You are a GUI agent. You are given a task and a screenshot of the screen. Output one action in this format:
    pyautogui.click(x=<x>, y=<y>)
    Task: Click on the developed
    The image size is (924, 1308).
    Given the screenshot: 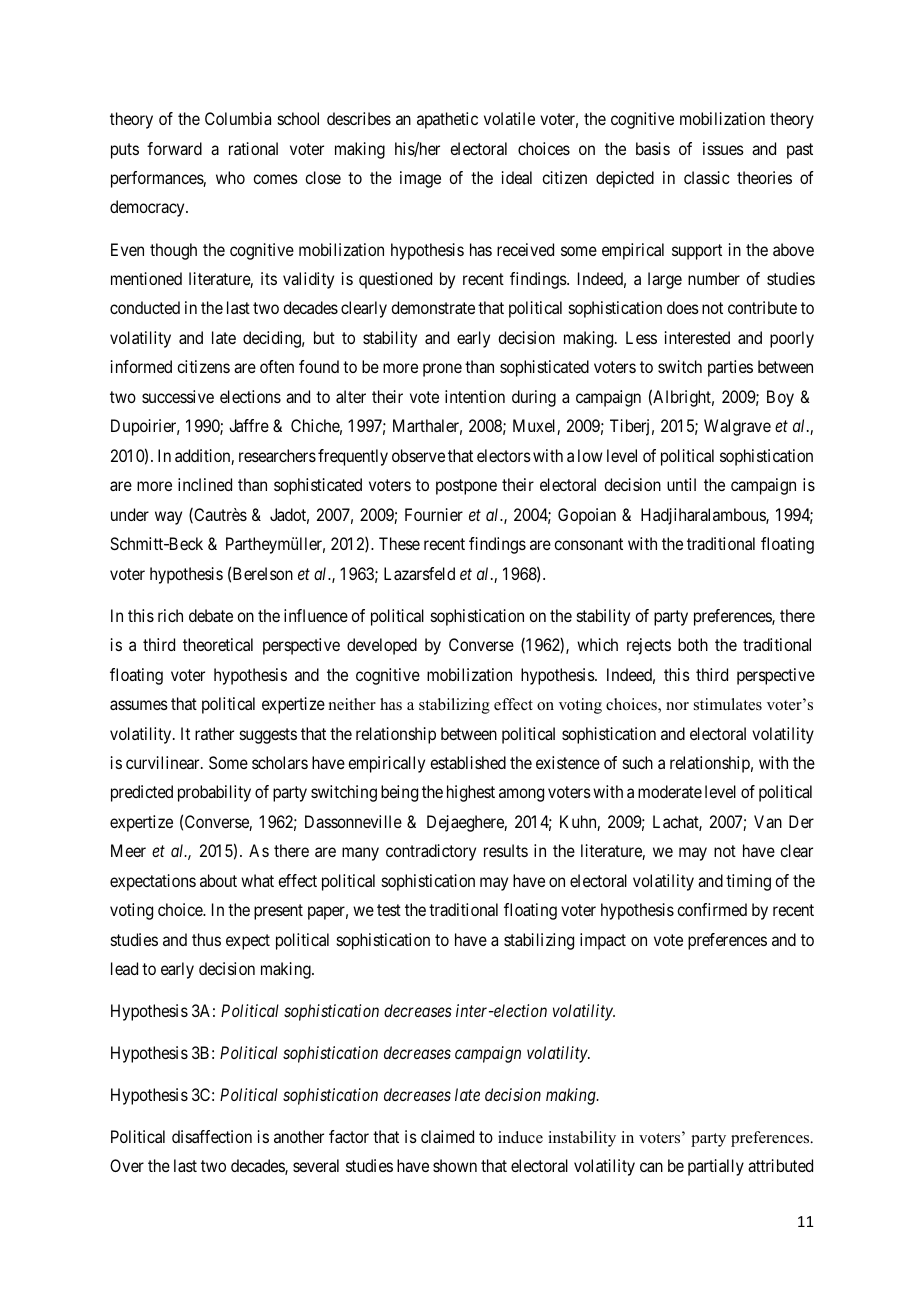 What is the action you would take?
    pyautogui.click(x=382, y=646)
